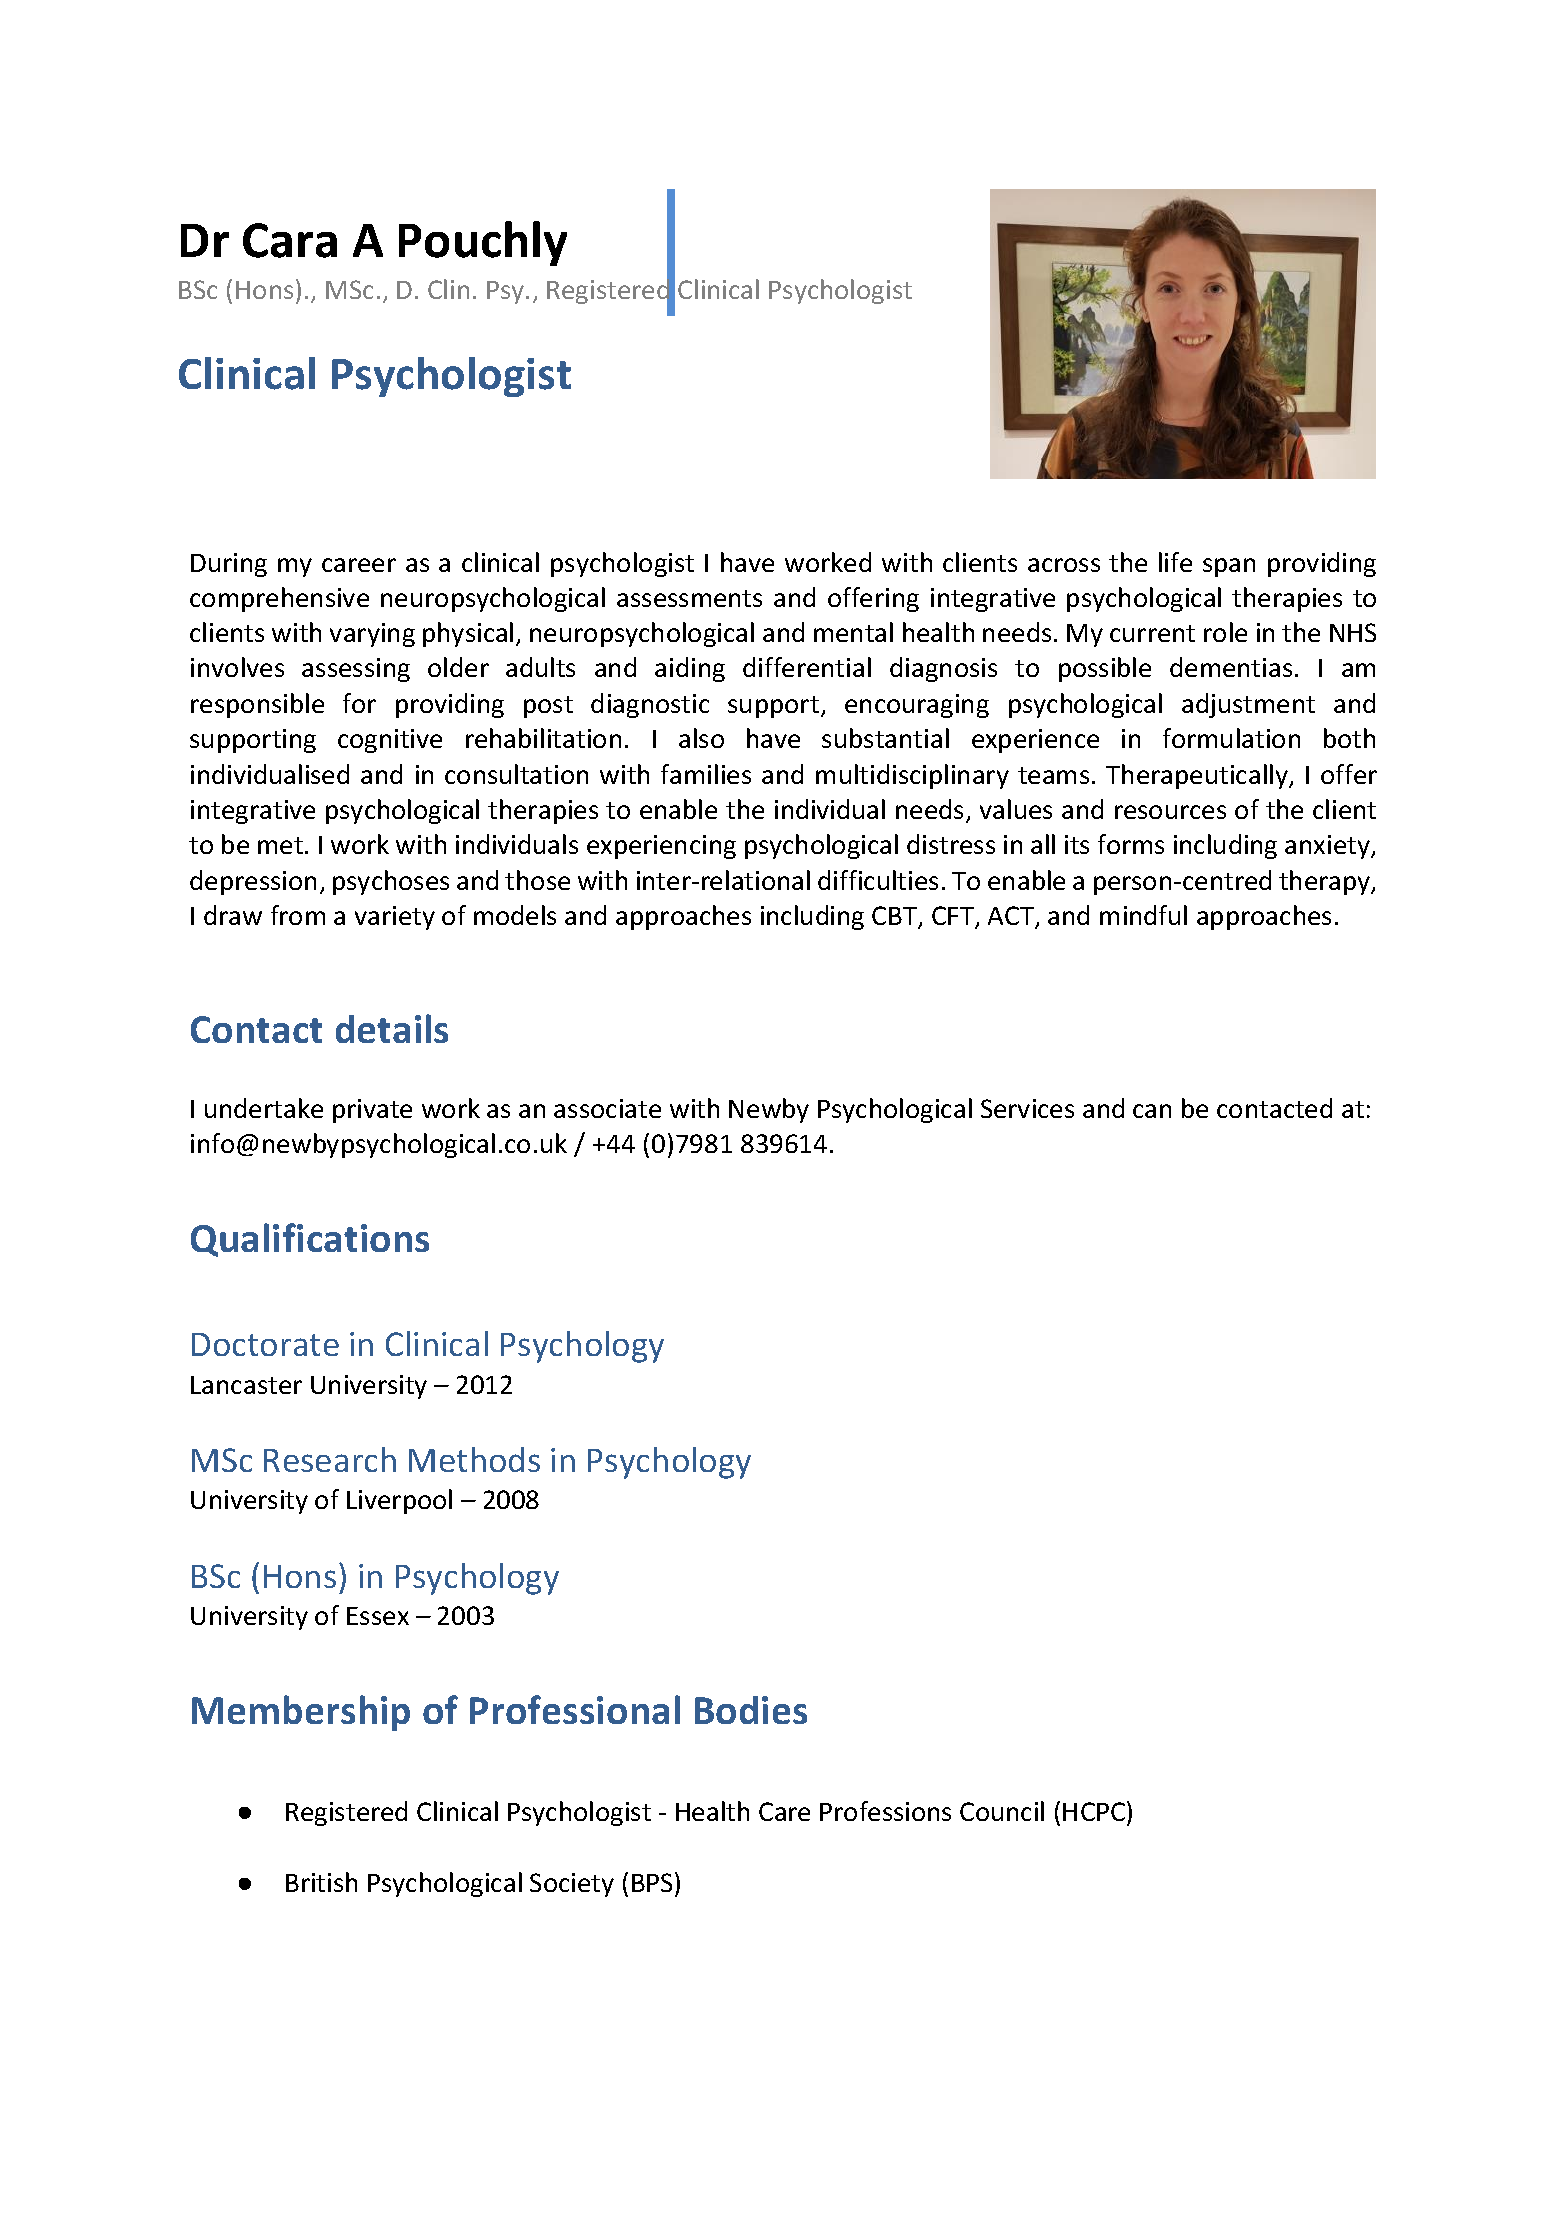  I want to click on British, so click(321, 1882).
